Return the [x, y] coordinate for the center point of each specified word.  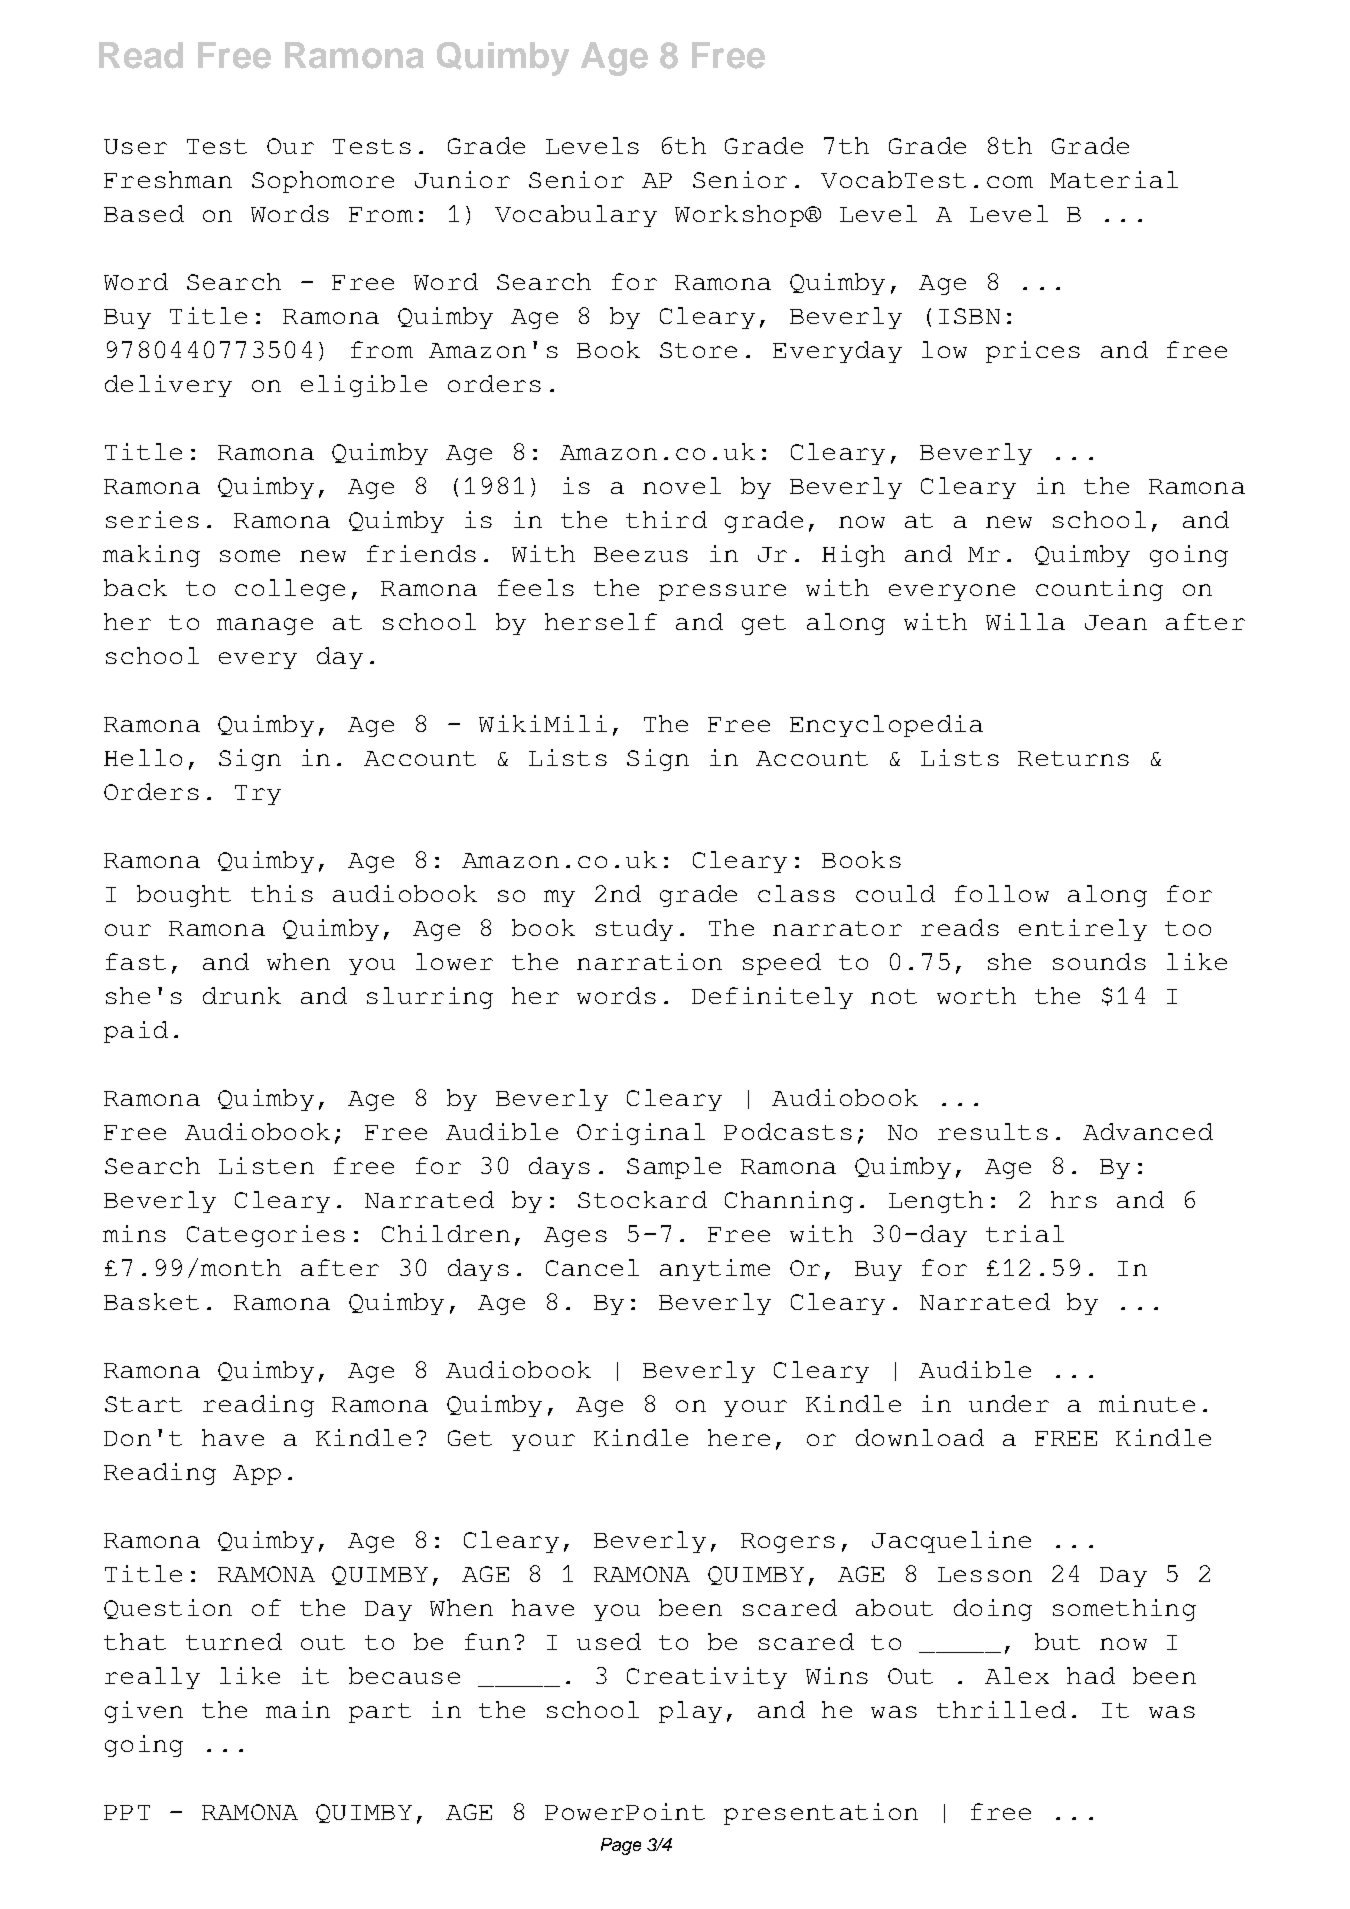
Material [1114, 179]
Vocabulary [576, 216]
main [298, 1709]
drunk [242, 995]
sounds [1099, 961]
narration [649, 961]
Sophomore [323, 182]
